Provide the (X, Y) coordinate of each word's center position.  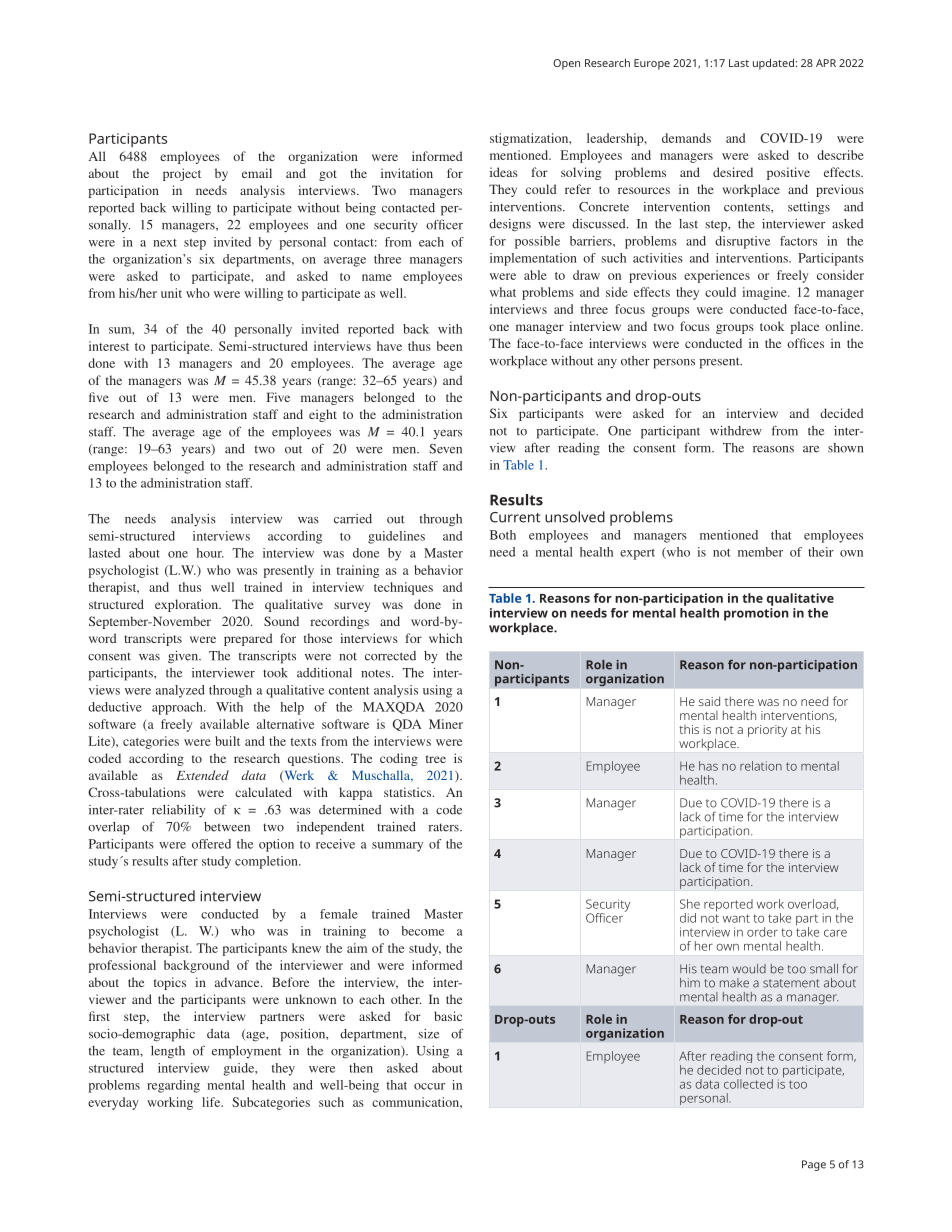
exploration (188, 605)
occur (429, 1086)
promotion (756, 614)
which (445, 638)
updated (773, 64)
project (182, 174)
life (212, 1102)
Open (566, 64)
